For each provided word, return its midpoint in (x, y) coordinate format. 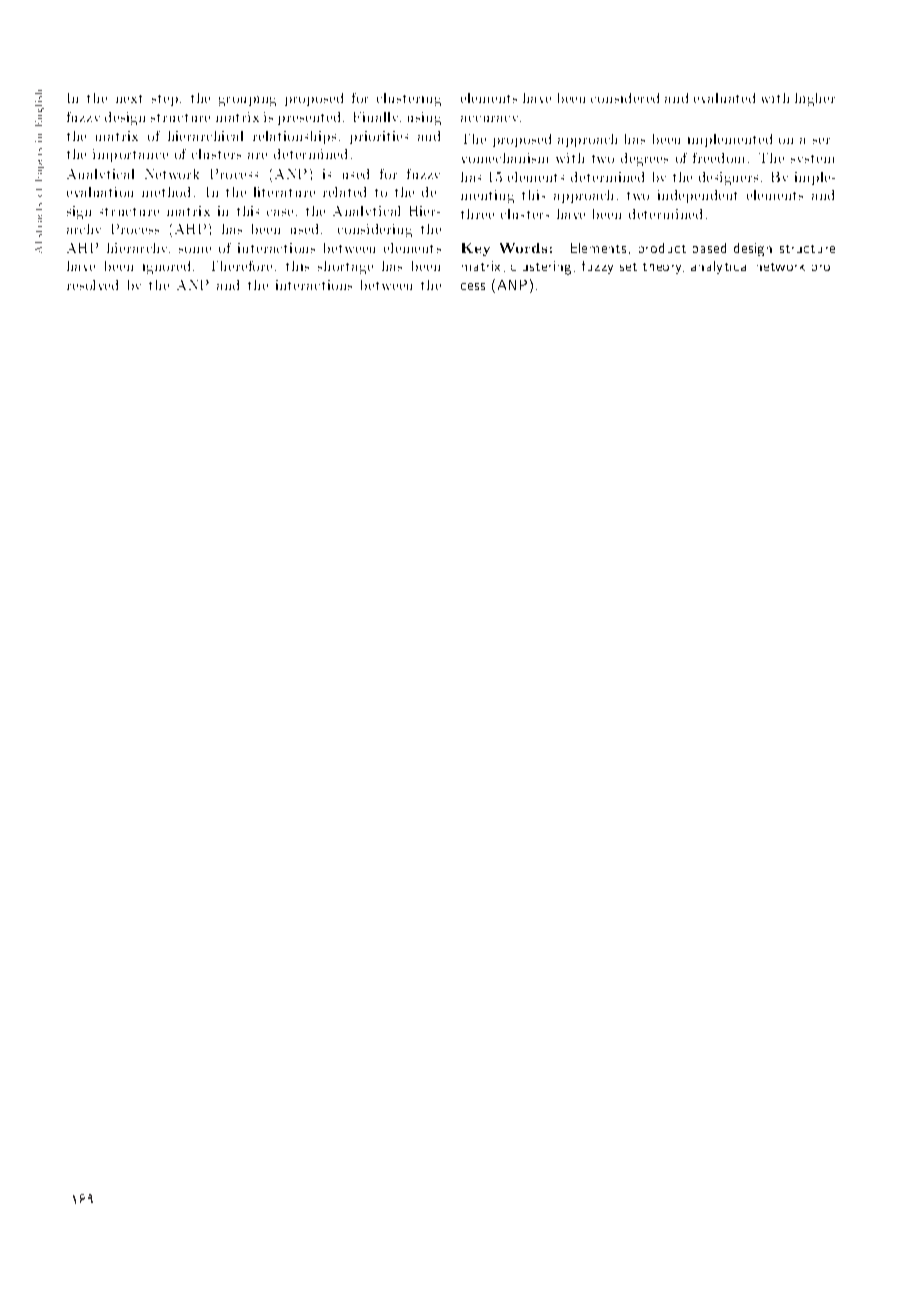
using (424, 118)
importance (130, 155)
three (477, 214)
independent (697, 196)
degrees (644, 159)
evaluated (724, 98)
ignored (168, 267)
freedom (718, 158)
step (165, 100)
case (280, 212)
